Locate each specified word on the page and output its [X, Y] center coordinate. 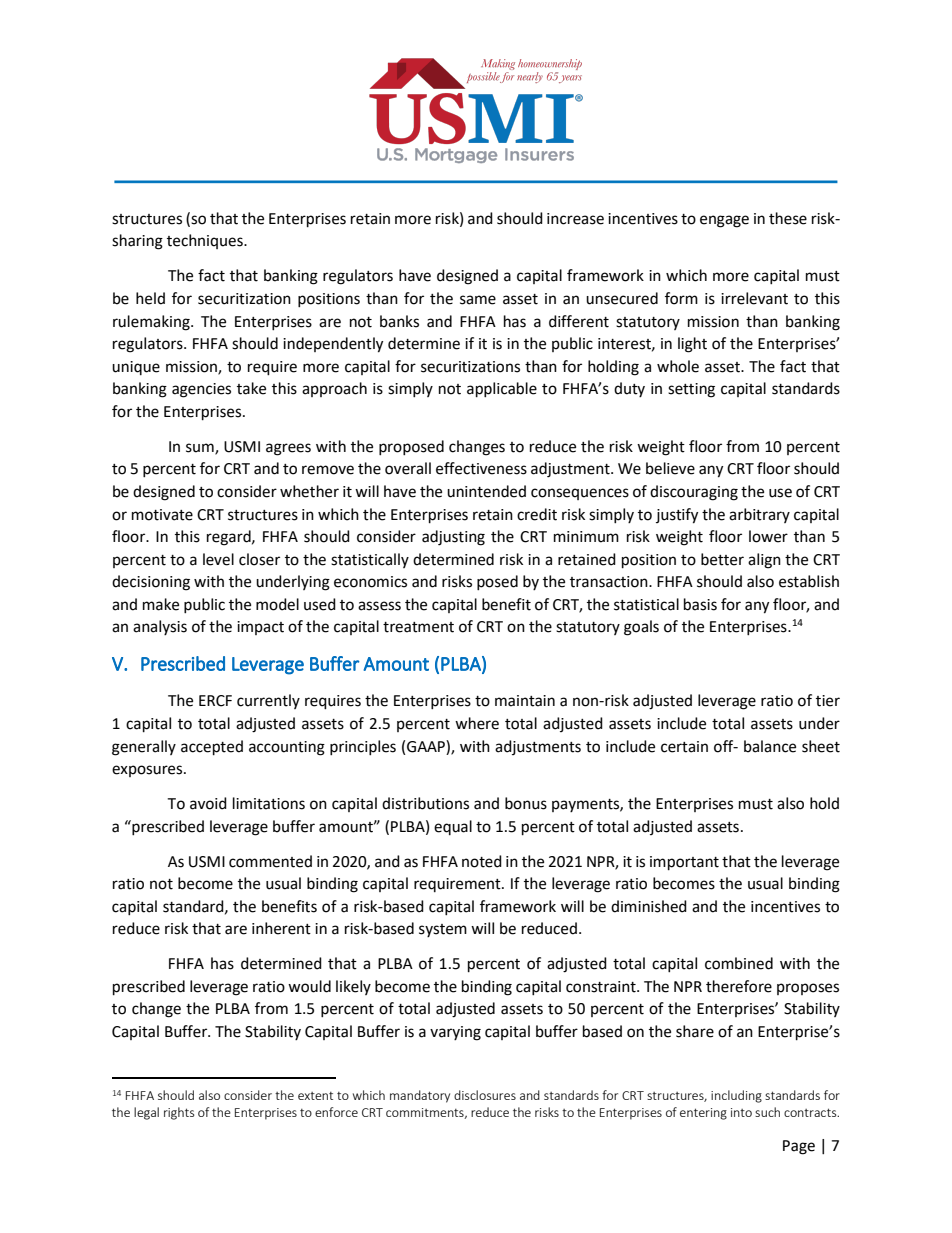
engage [724, 221]
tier [828, 701]
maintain [525, 701]
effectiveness [481, 468]
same [478, 300]
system [443, 930]
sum [201, 448]
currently [268, 701]
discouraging [694, 493]
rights [179, 1113]
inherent [281, 928]
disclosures [485, 1095]
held [150, 298]
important [684, 863]
